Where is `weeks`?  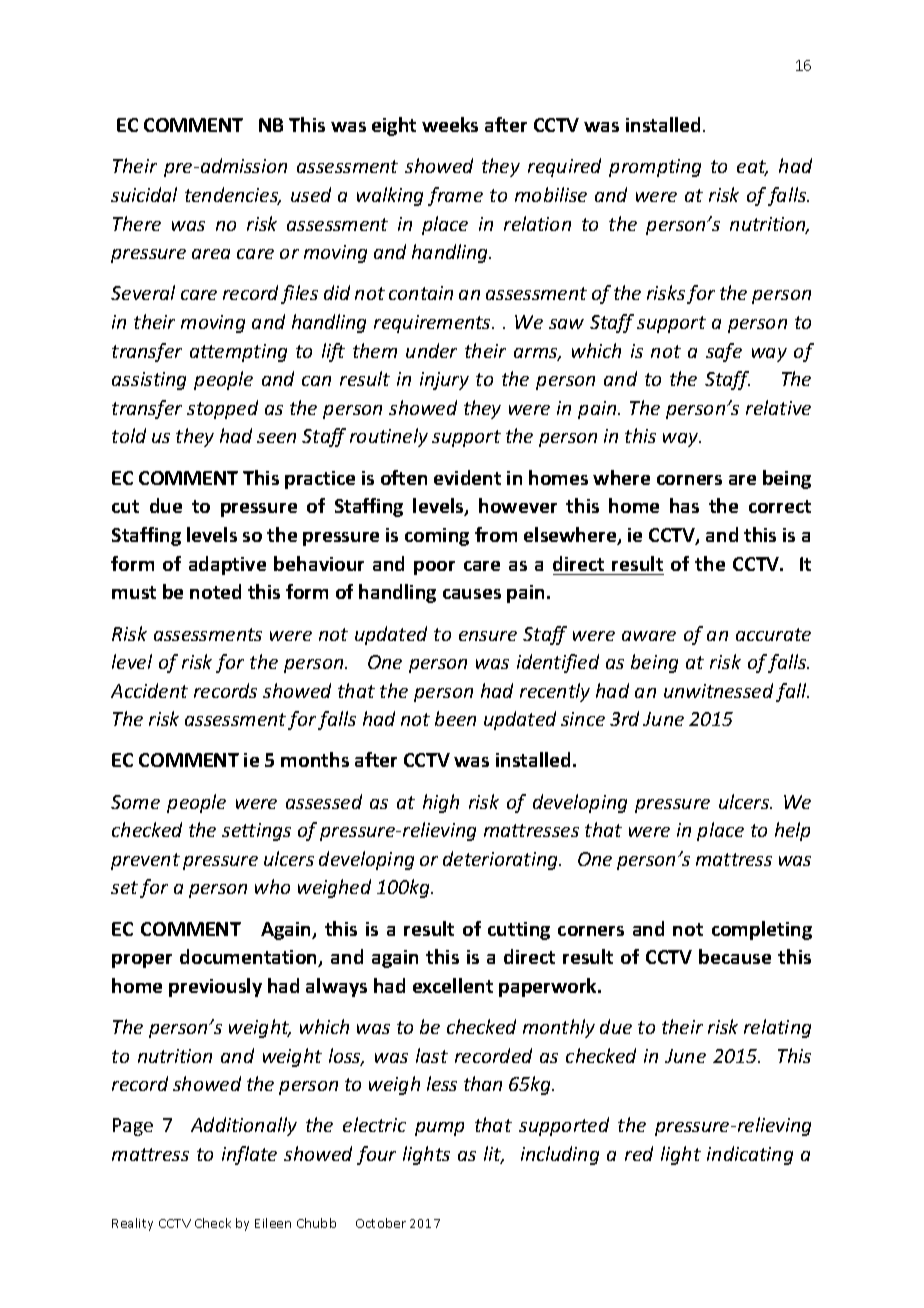 weeks is located at coordinates (450, 124).
